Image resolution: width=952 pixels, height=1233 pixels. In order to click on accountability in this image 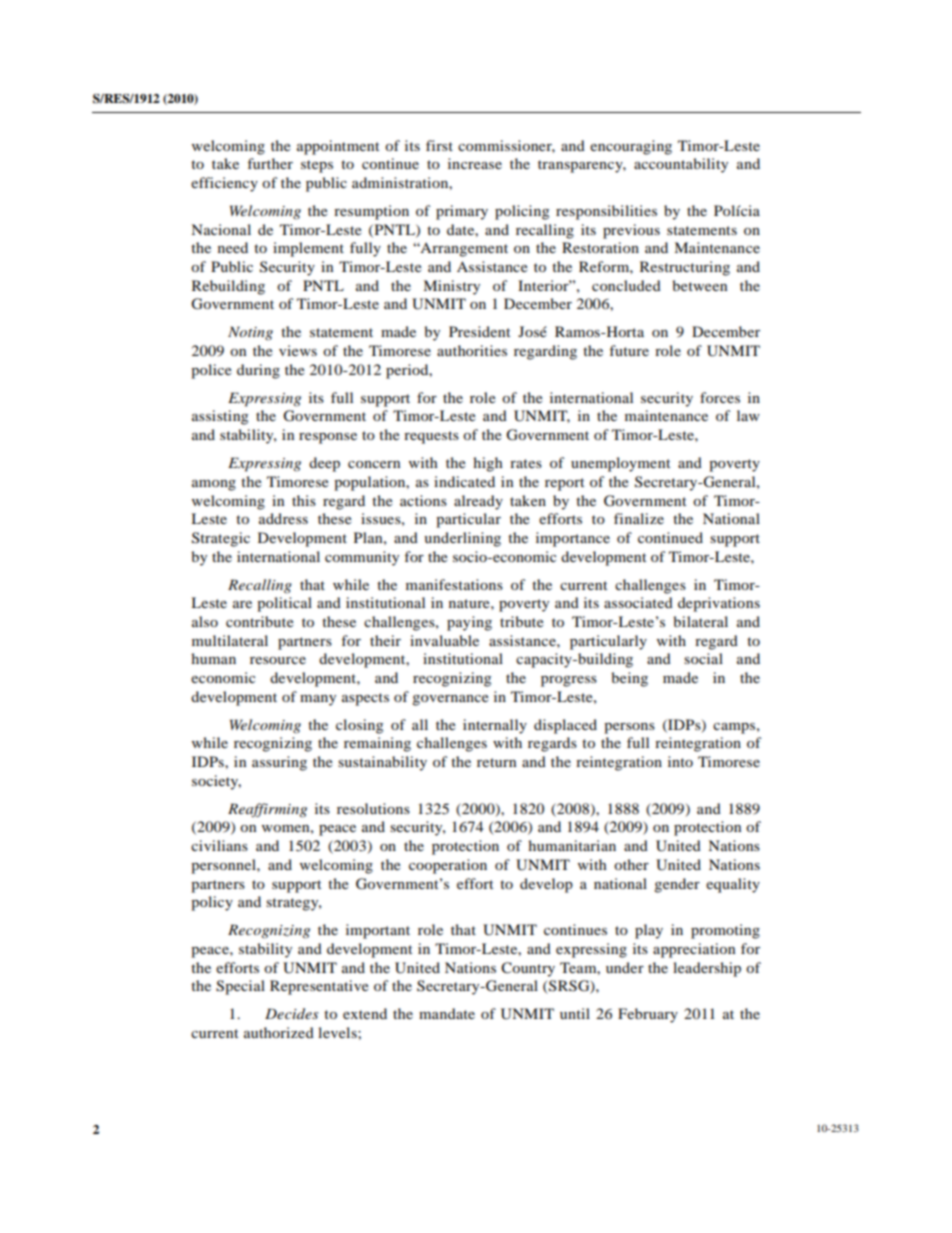, I will do `click(681, 165)`.
